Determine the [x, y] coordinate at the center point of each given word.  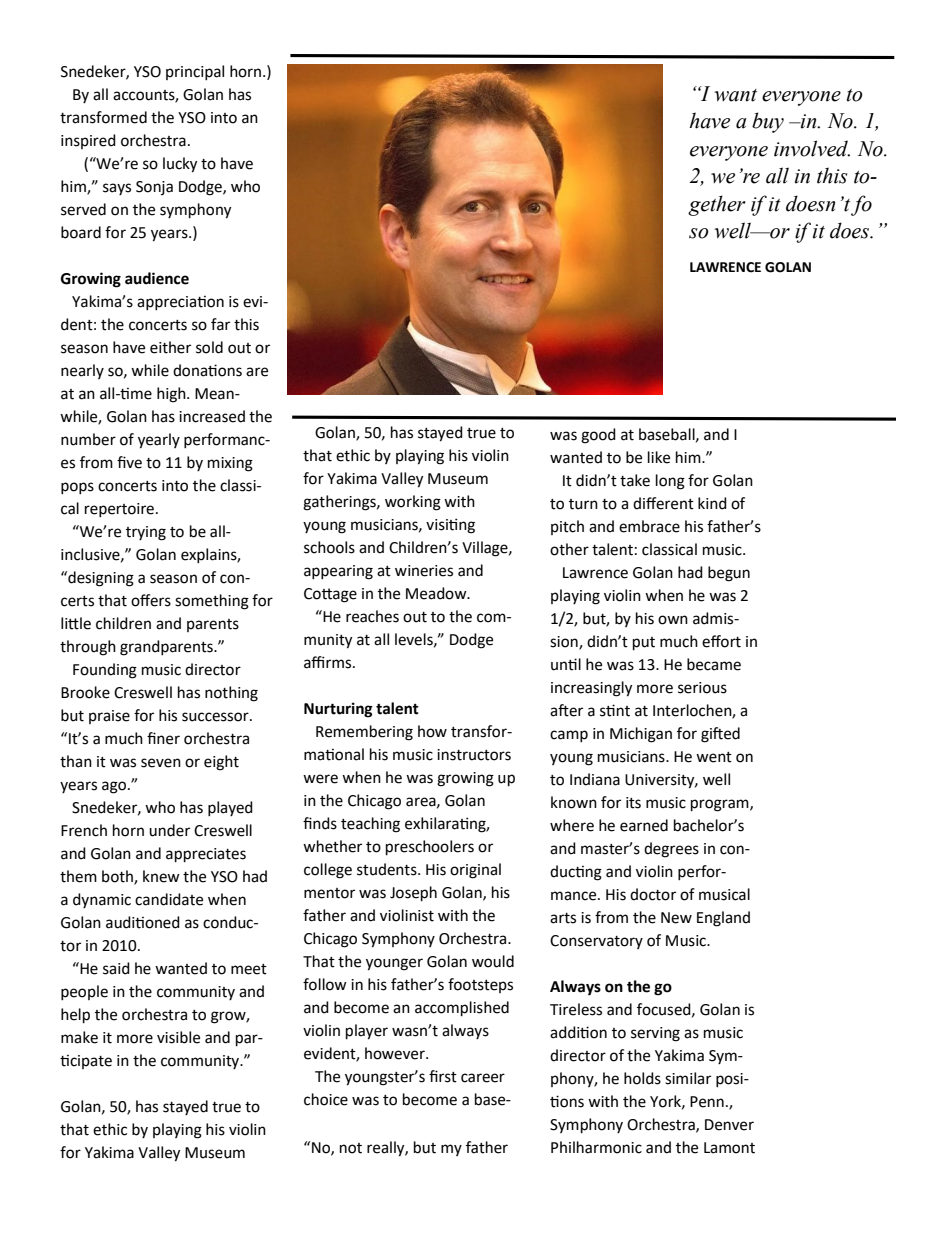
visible [178, 1037]
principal [195, 72]
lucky [180, 165]
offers [151, 600]
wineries [424, 571]
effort [721, 641]
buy [768, 122]
